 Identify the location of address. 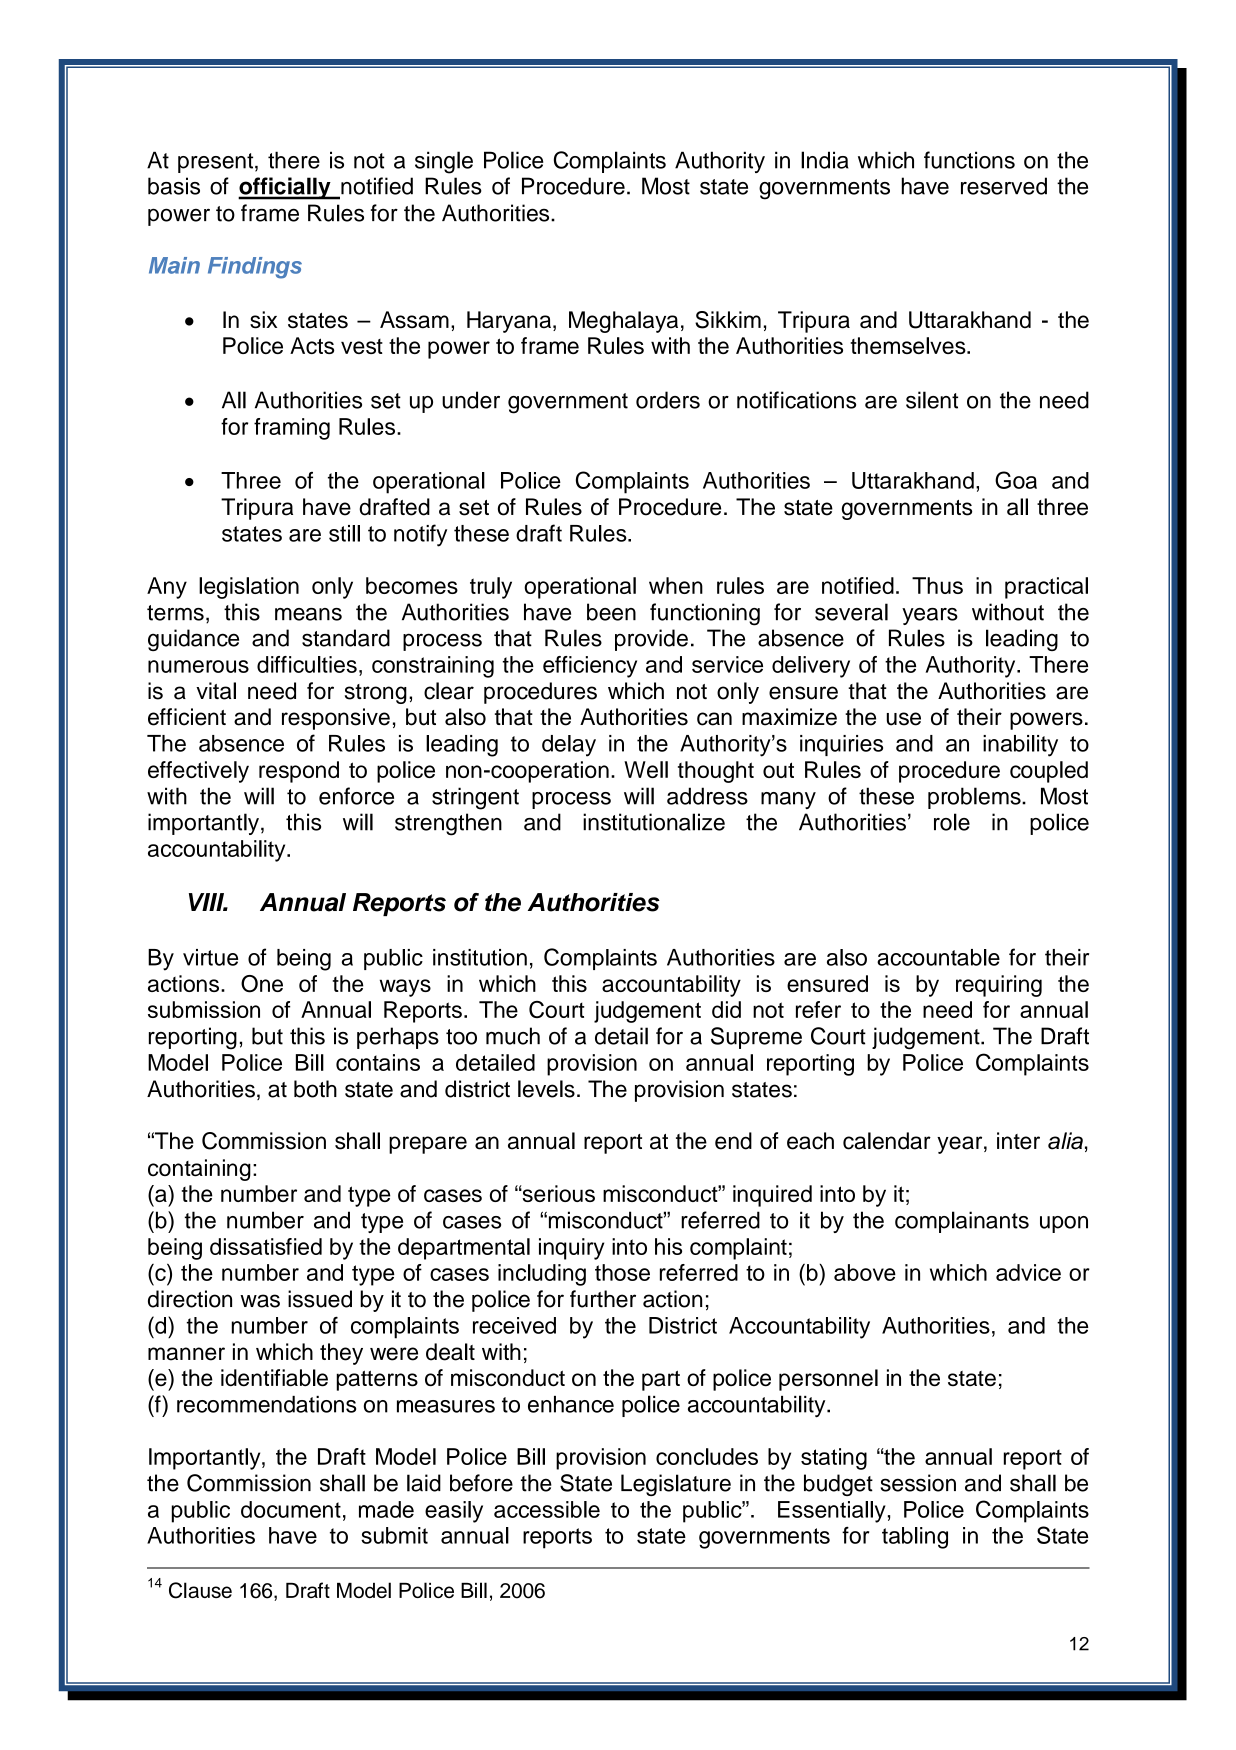
(707, 796).
